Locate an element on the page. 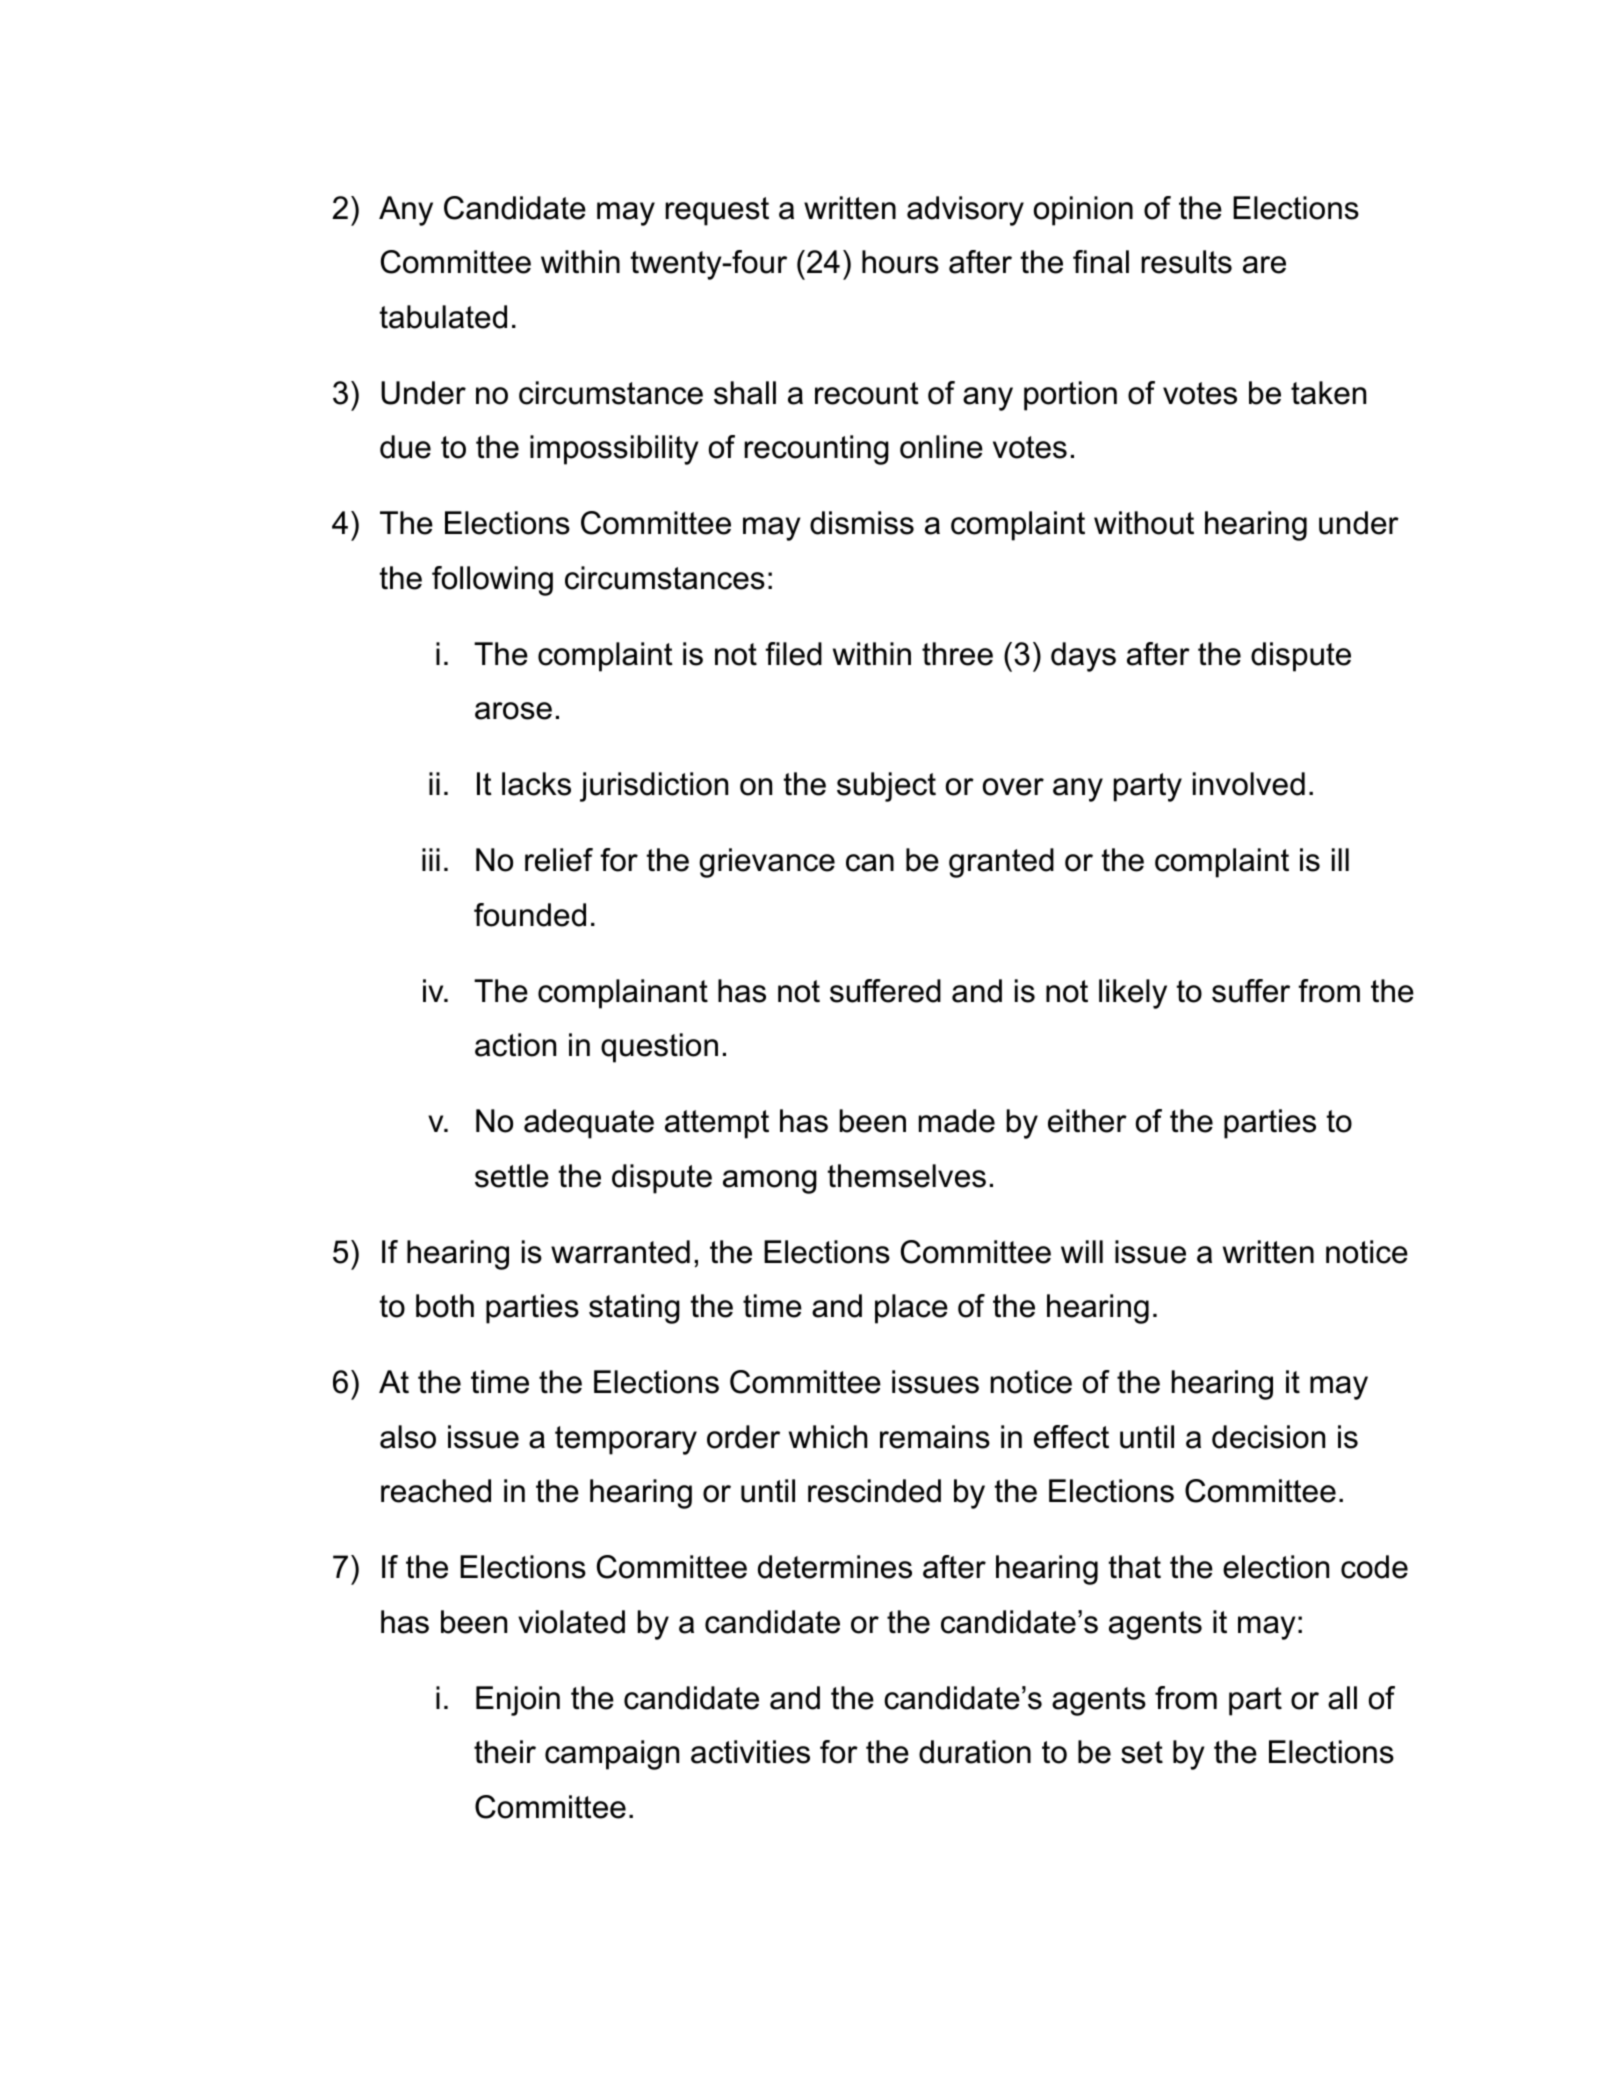 This document has width=1612, height=2086. decision is located at coordinates (1268, 1437).
